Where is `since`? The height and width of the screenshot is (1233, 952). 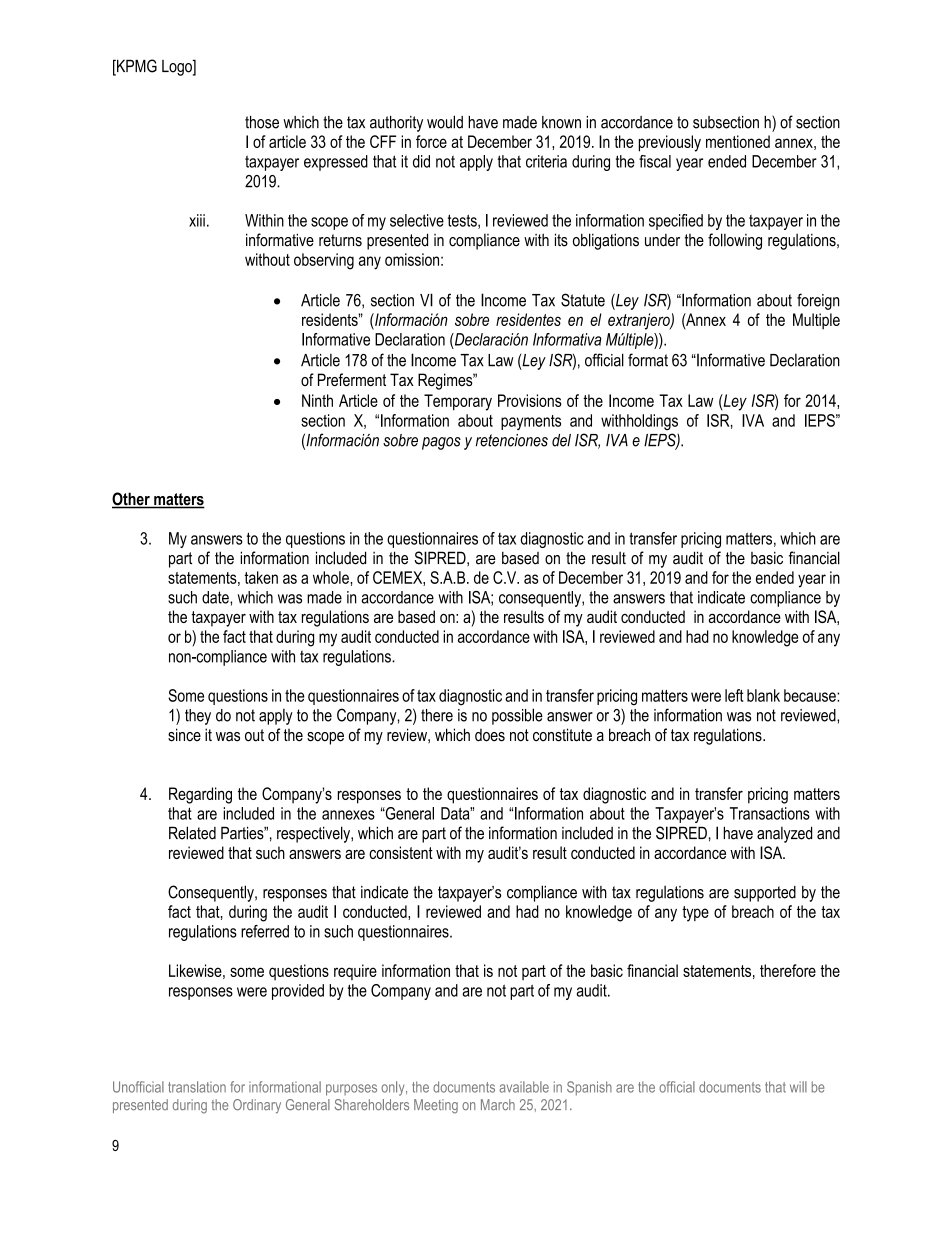
since is located at coordinates (184, 735).
